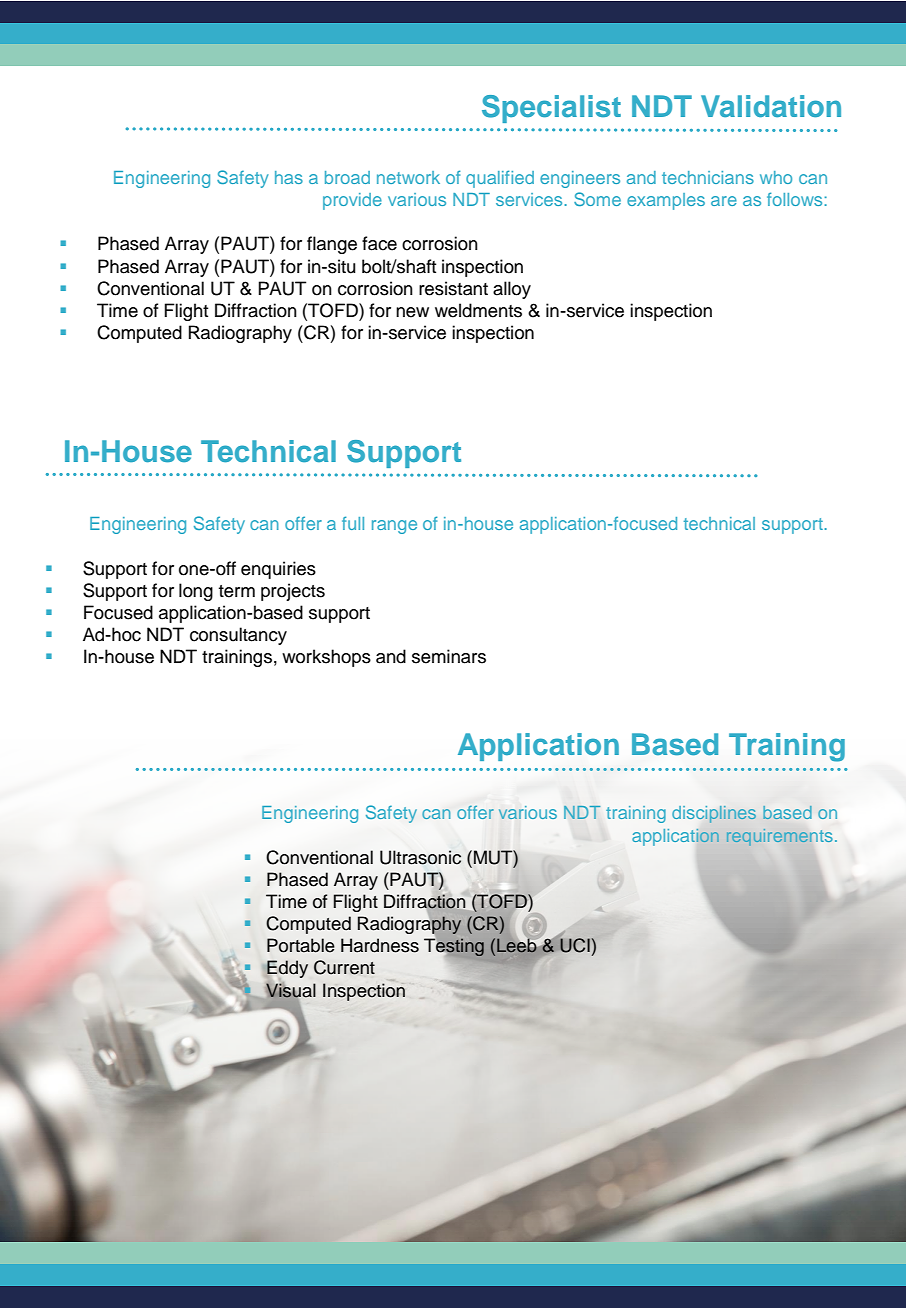 The width and height of the screenshot is (906, 1308). Describe the element at coordinates (394, 527) in the screenshot. I see `range` at that location.
